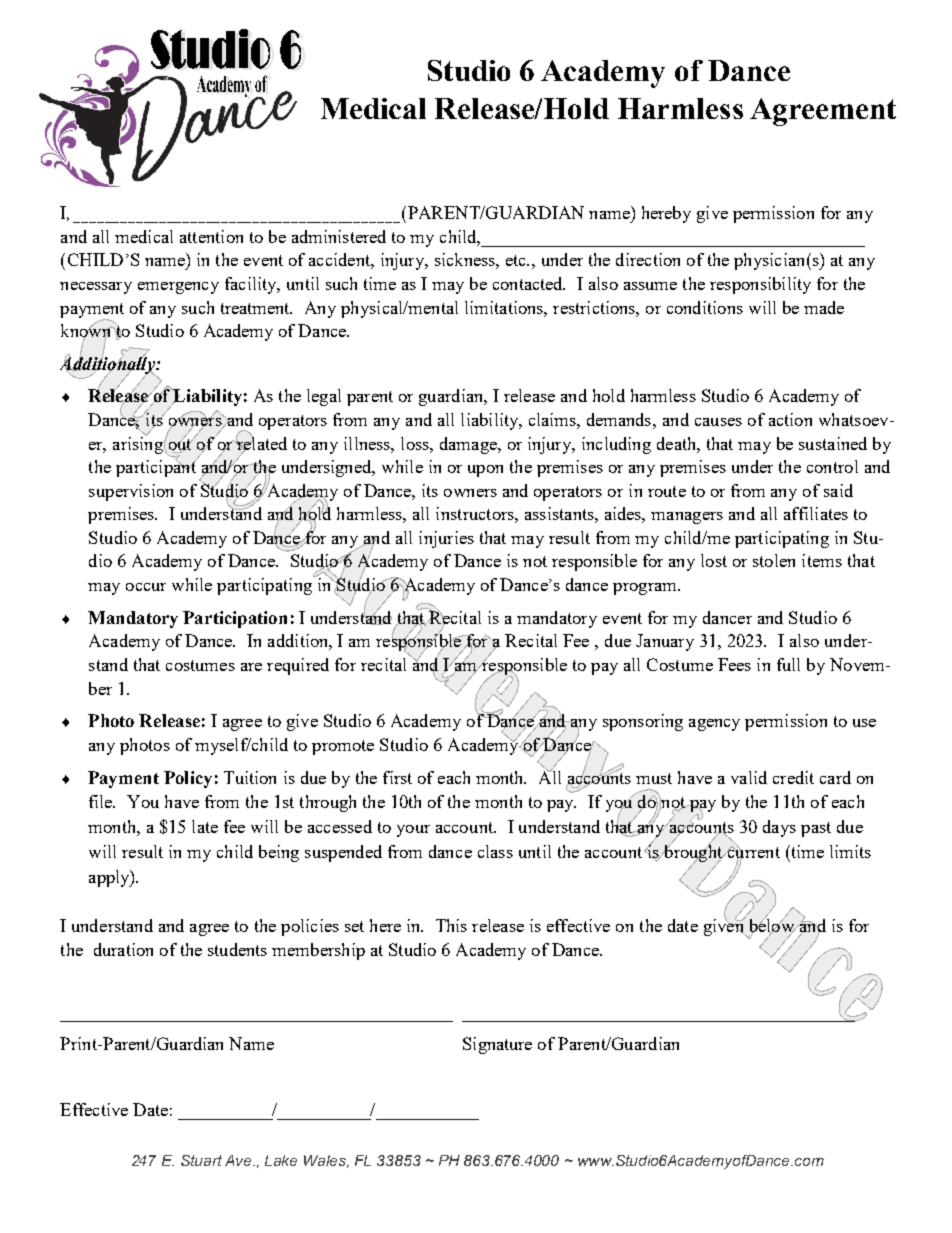 Image resolution: width=952 pixels, height=1233 pixels. I want to click on emergency, so click(178, 288).
